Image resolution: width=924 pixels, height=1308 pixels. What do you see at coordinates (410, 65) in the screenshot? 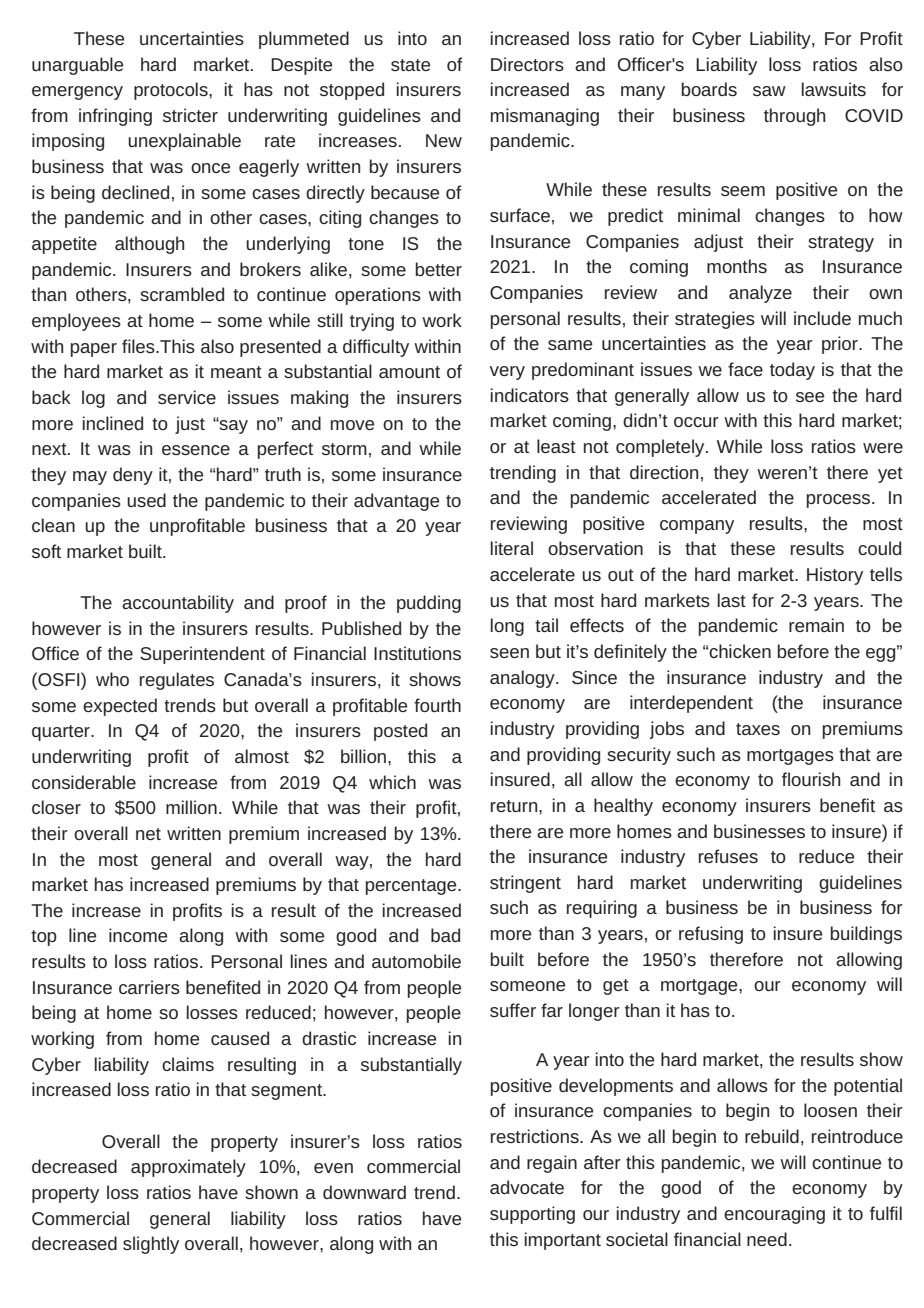
I see `state` at bounding box center [410, 65].
